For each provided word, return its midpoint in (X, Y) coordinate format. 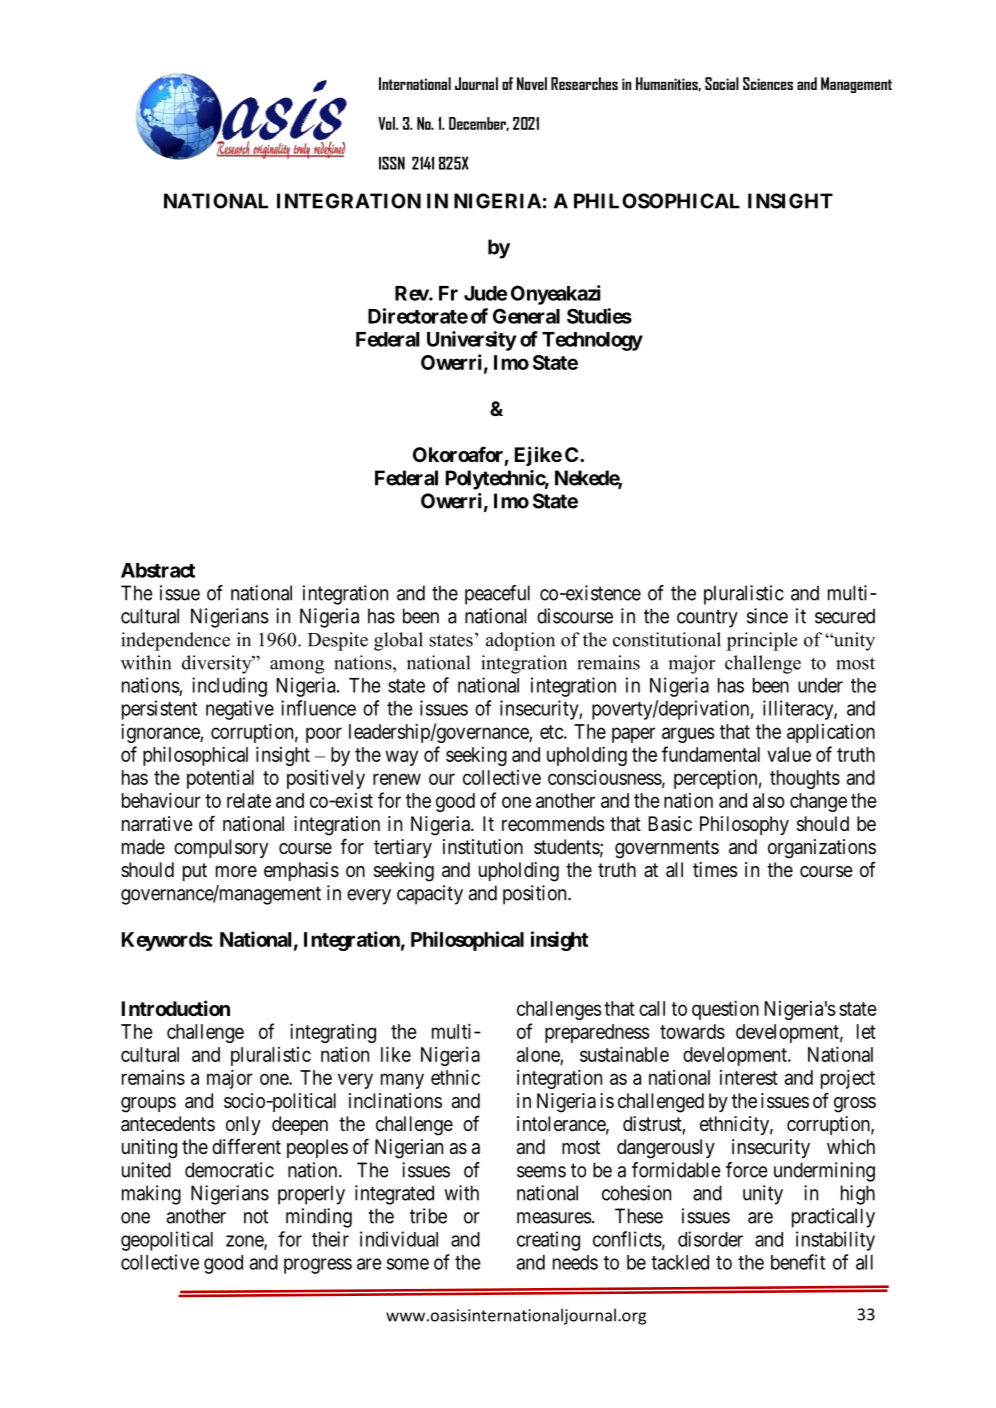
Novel (532, 83)
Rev (412, 293)
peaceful (497, 595)
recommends (553, 824)
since (767, 616)
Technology (592, 341)
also (769, 800)
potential (220, 779)
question (725, 1010)
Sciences (768, 83)
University (472, 341)
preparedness (597, 1033)
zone (245, 1242)
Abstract (158, 570)
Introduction (176, 1008)
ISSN (392, 163)
